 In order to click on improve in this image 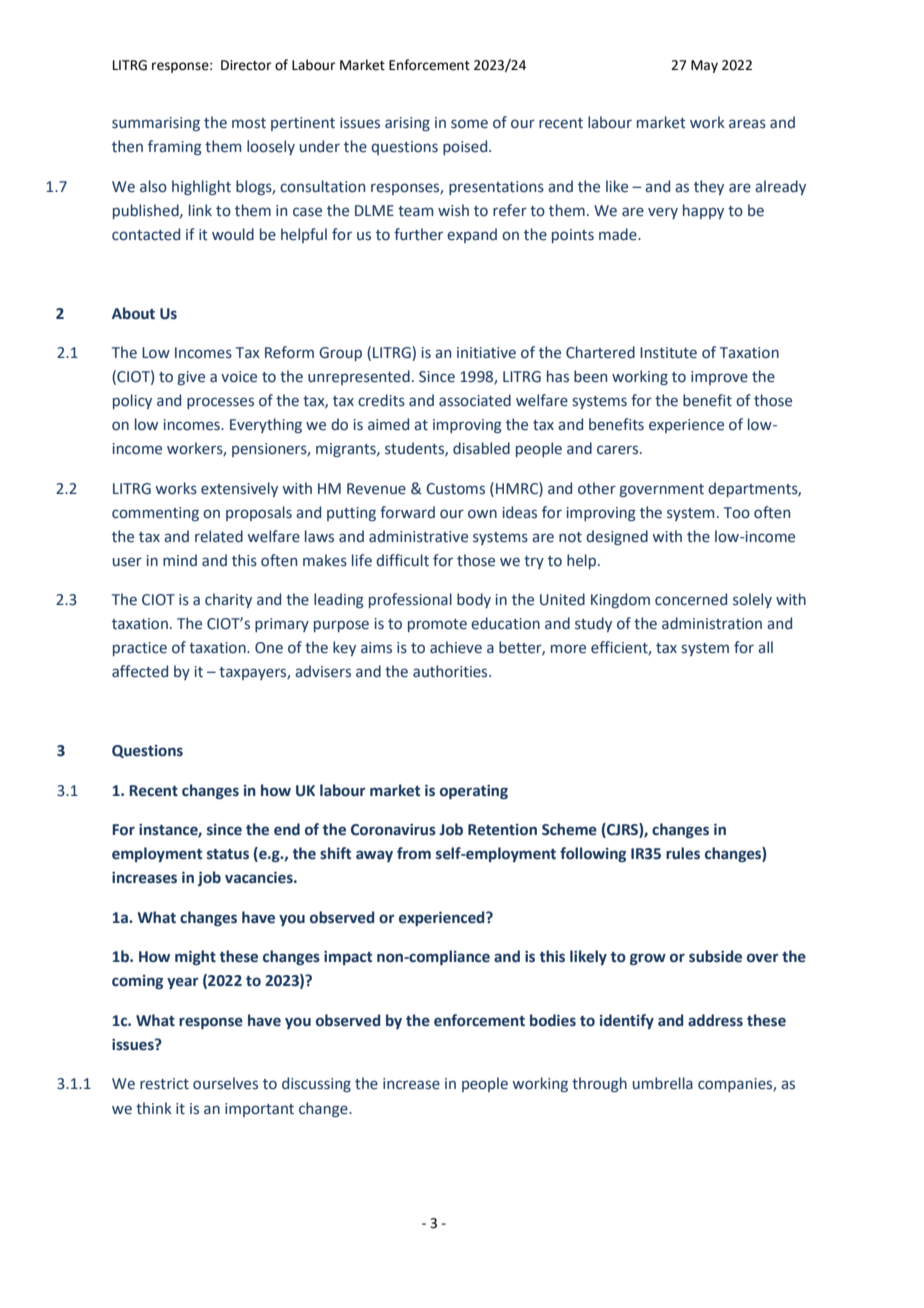, I will do `click(719, 378)`.
